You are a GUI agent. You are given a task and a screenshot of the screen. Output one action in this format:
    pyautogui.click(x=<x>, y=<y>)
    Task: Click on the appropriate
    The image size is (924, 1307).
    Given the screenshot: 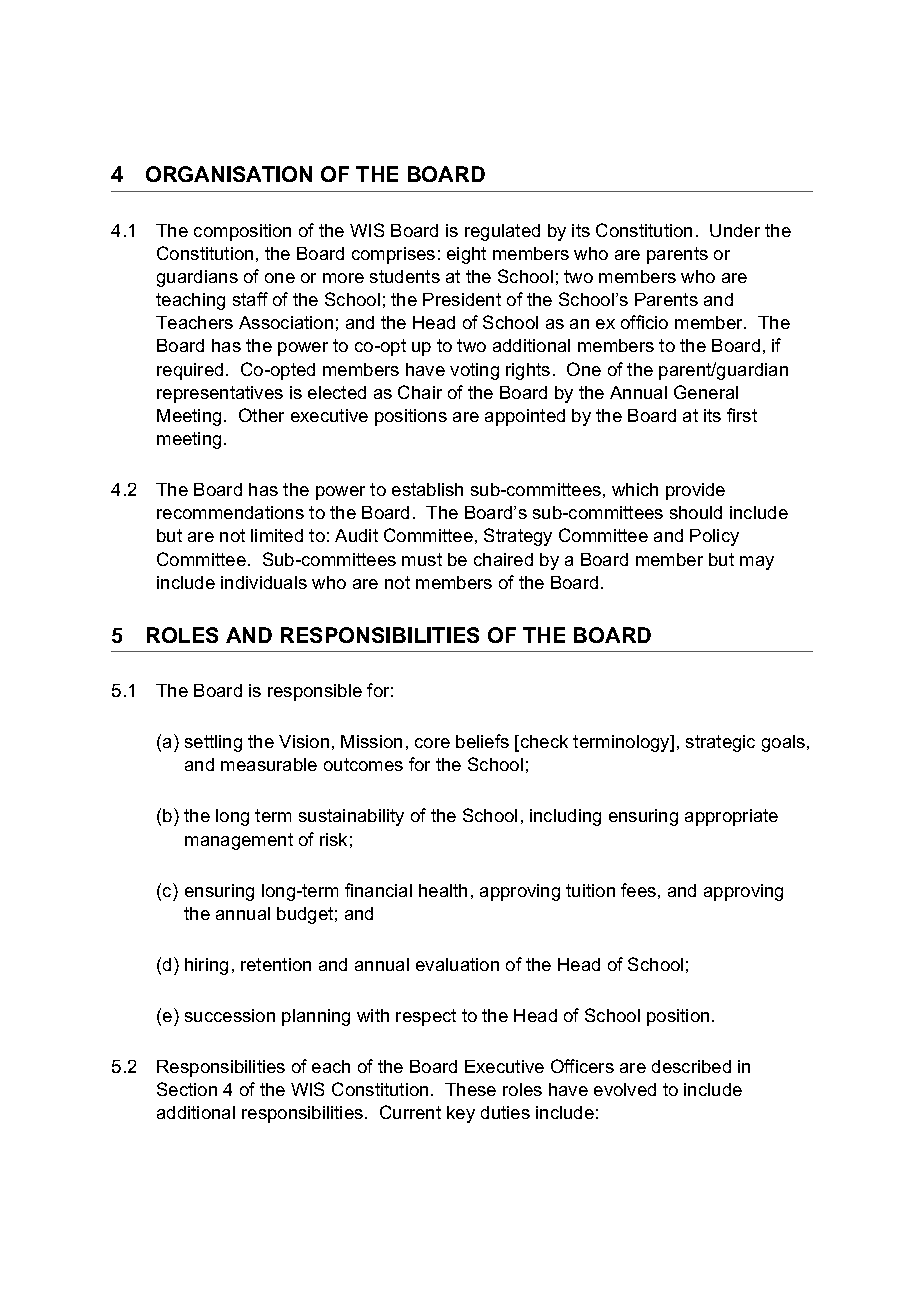 What is the action you would take?
    pyautogui.click(x=731, y=817)
